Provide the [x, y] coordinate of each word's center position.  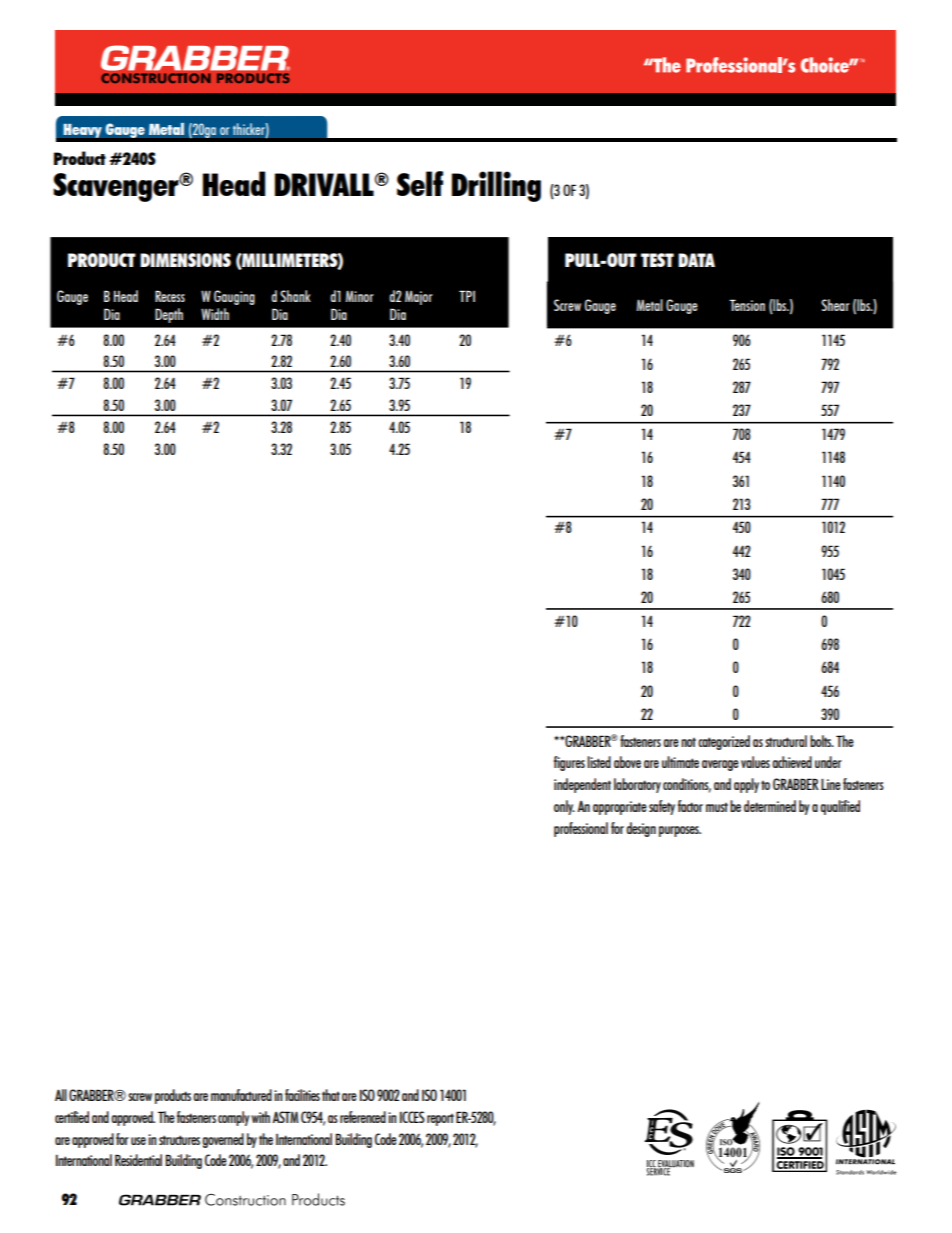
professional [581, 829]
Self [420, 183]
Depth [169, 315]
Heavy [82, 130]
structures [179, 1140]
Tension [747, 305]
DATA [696, 260]
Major [419, 298]
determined [770, 806]
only [564, 807]
